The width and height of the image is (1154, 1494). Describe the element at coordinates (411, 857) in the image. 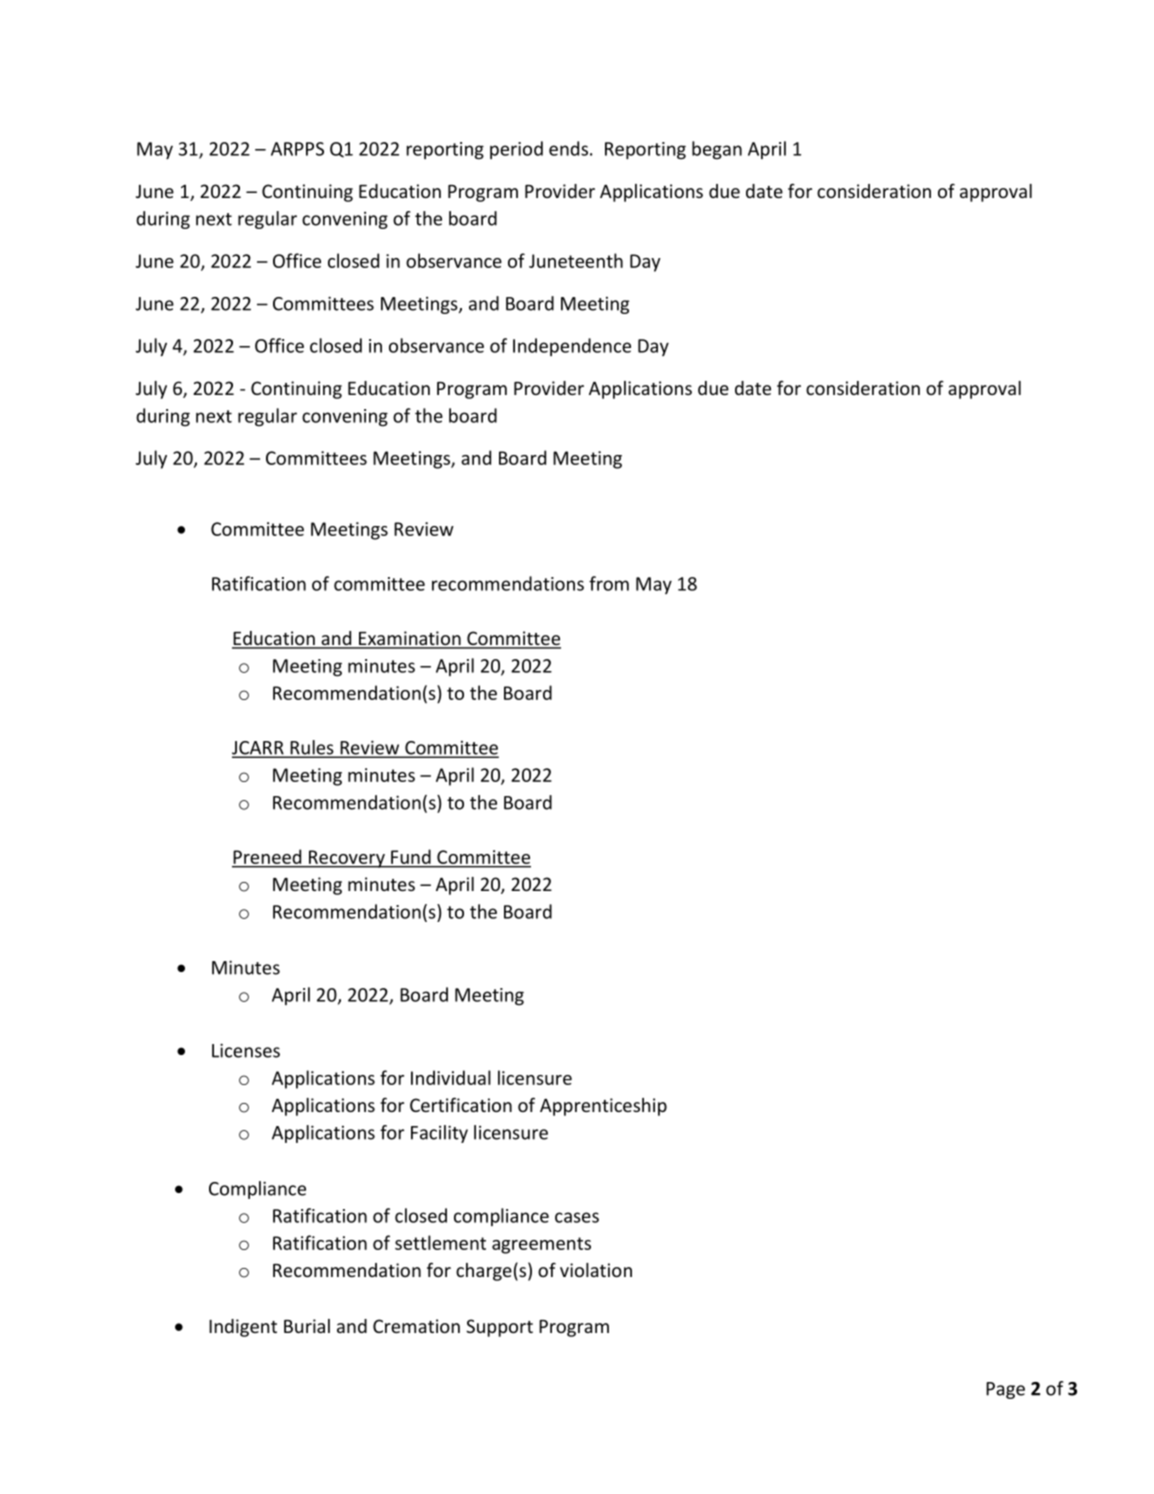

I see `Fund` at that location.
